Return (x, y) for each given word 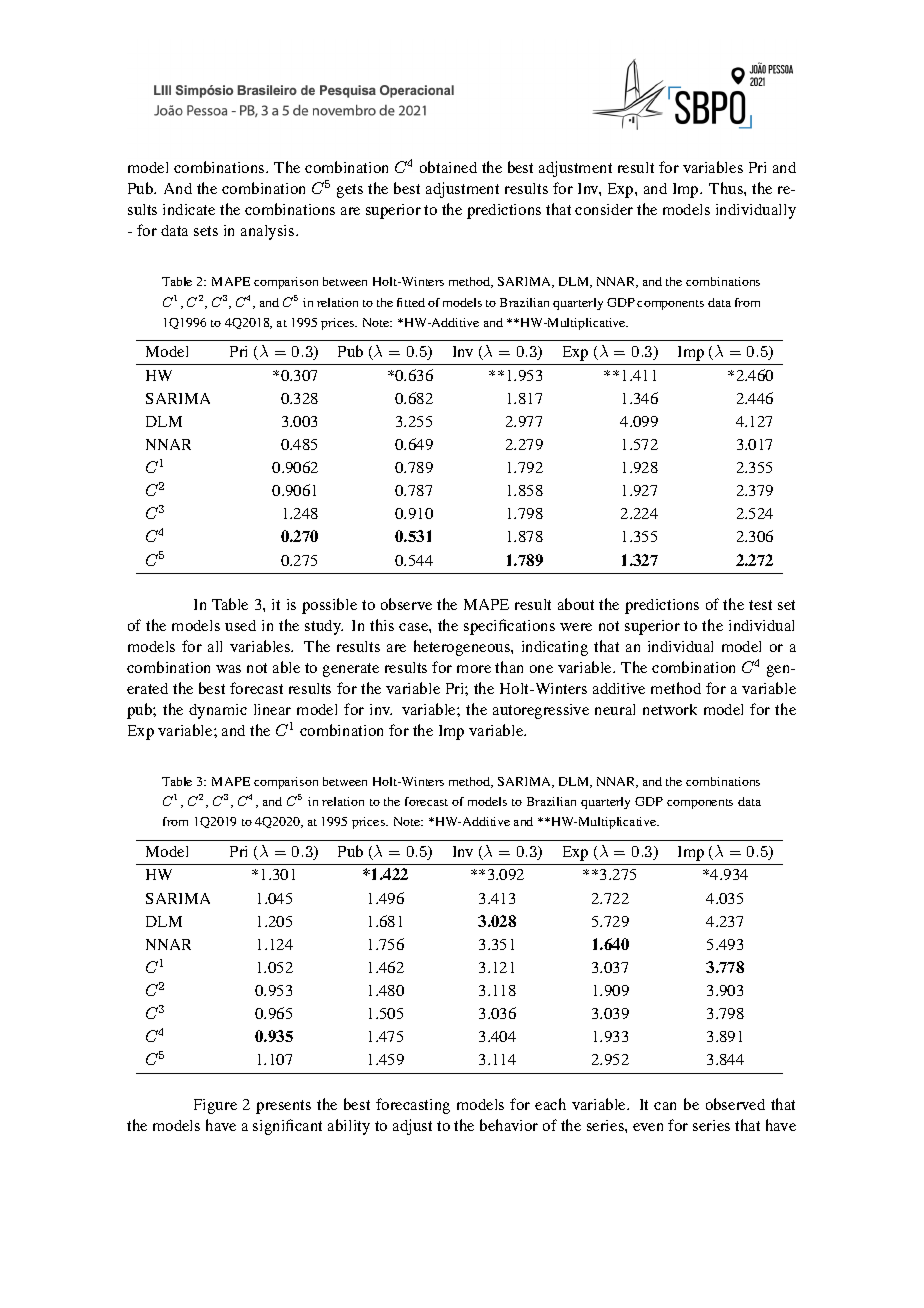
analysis (269, 232)
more (474, 669)
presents (283, 1107)
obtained (448, 167)
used (240, 625)
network (670, 709)
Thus (727, 188)
